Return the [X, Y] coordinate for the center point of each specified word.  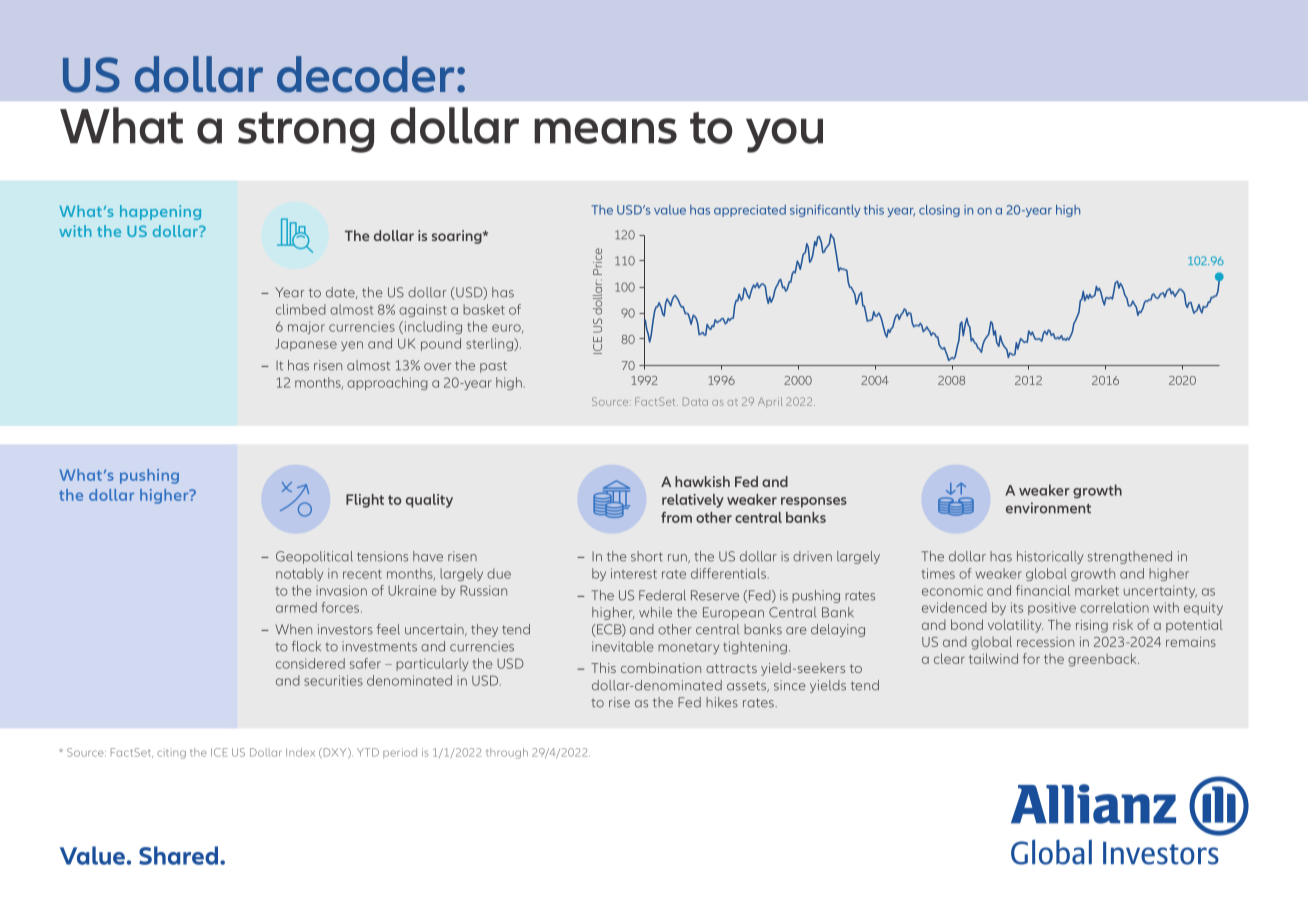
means [605, 131]
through [507, 753]
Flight [365, 501]
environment [1048, 508]
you [784, 135]
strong [306, 132]
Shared [178, 855]
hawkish [702, 481]
